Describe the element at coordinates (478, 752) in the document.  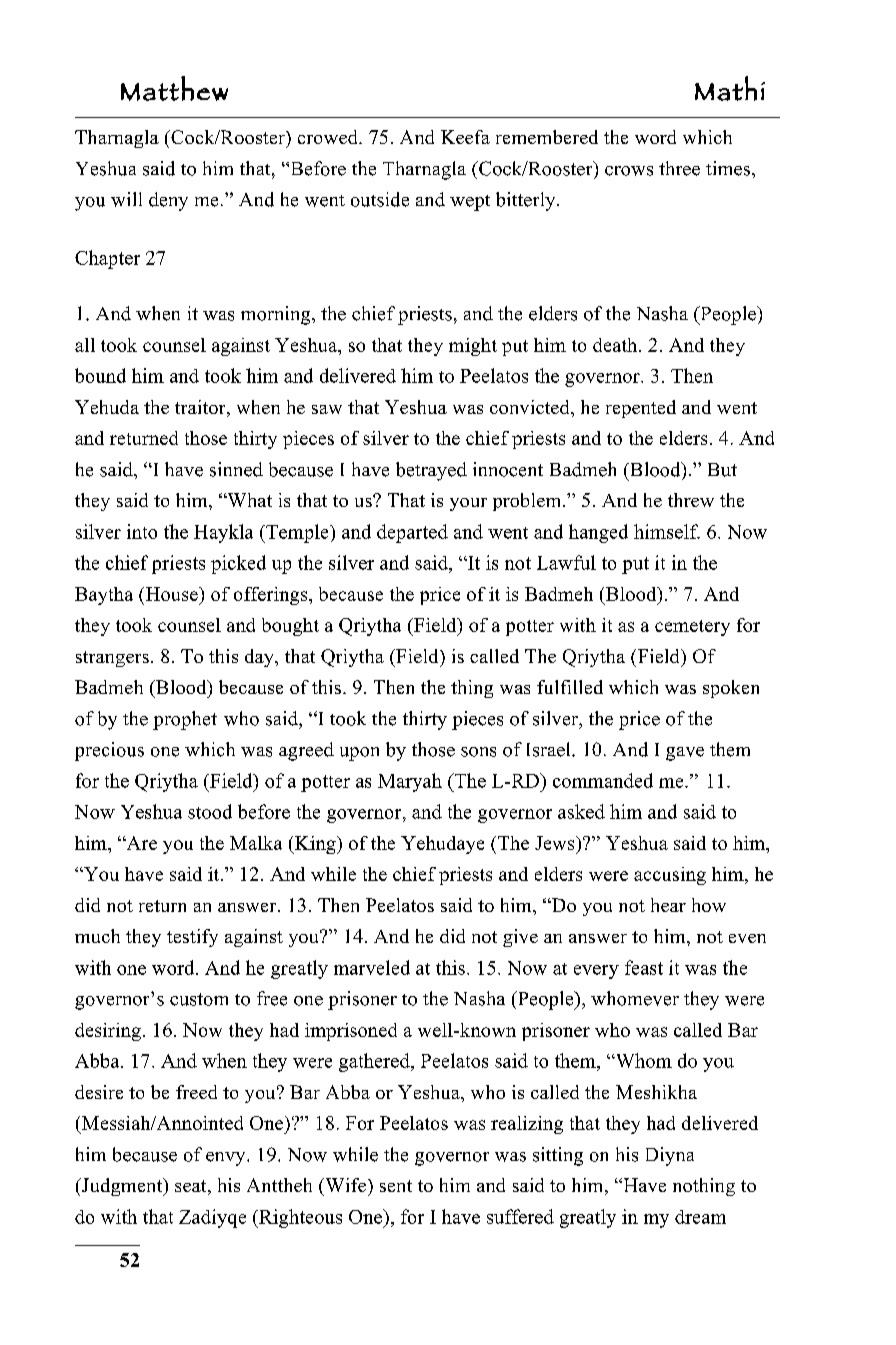
I see `sons` at that location.
